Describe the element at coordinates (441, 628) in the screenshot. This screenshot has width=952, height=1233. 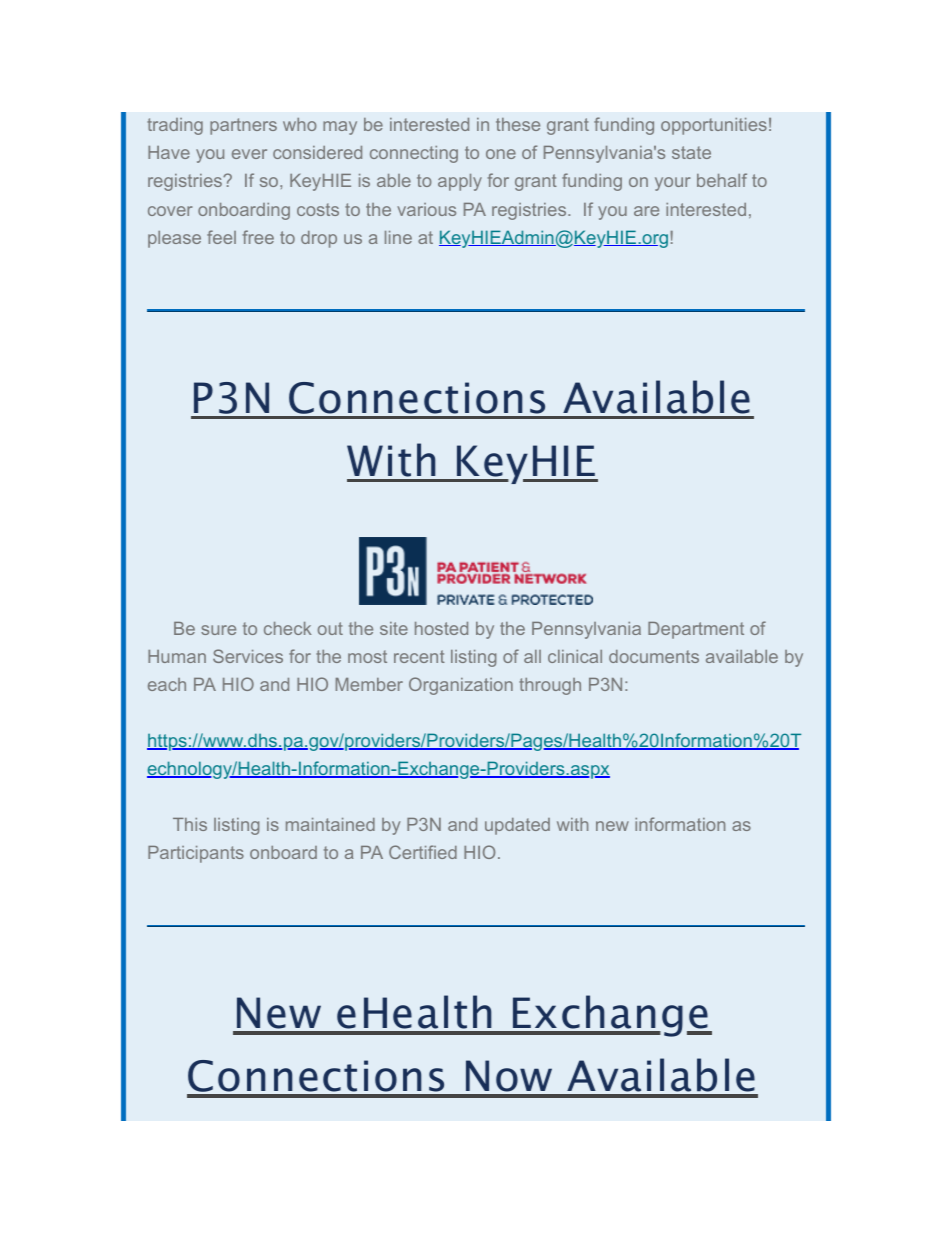
I see `hosted` at that location.
